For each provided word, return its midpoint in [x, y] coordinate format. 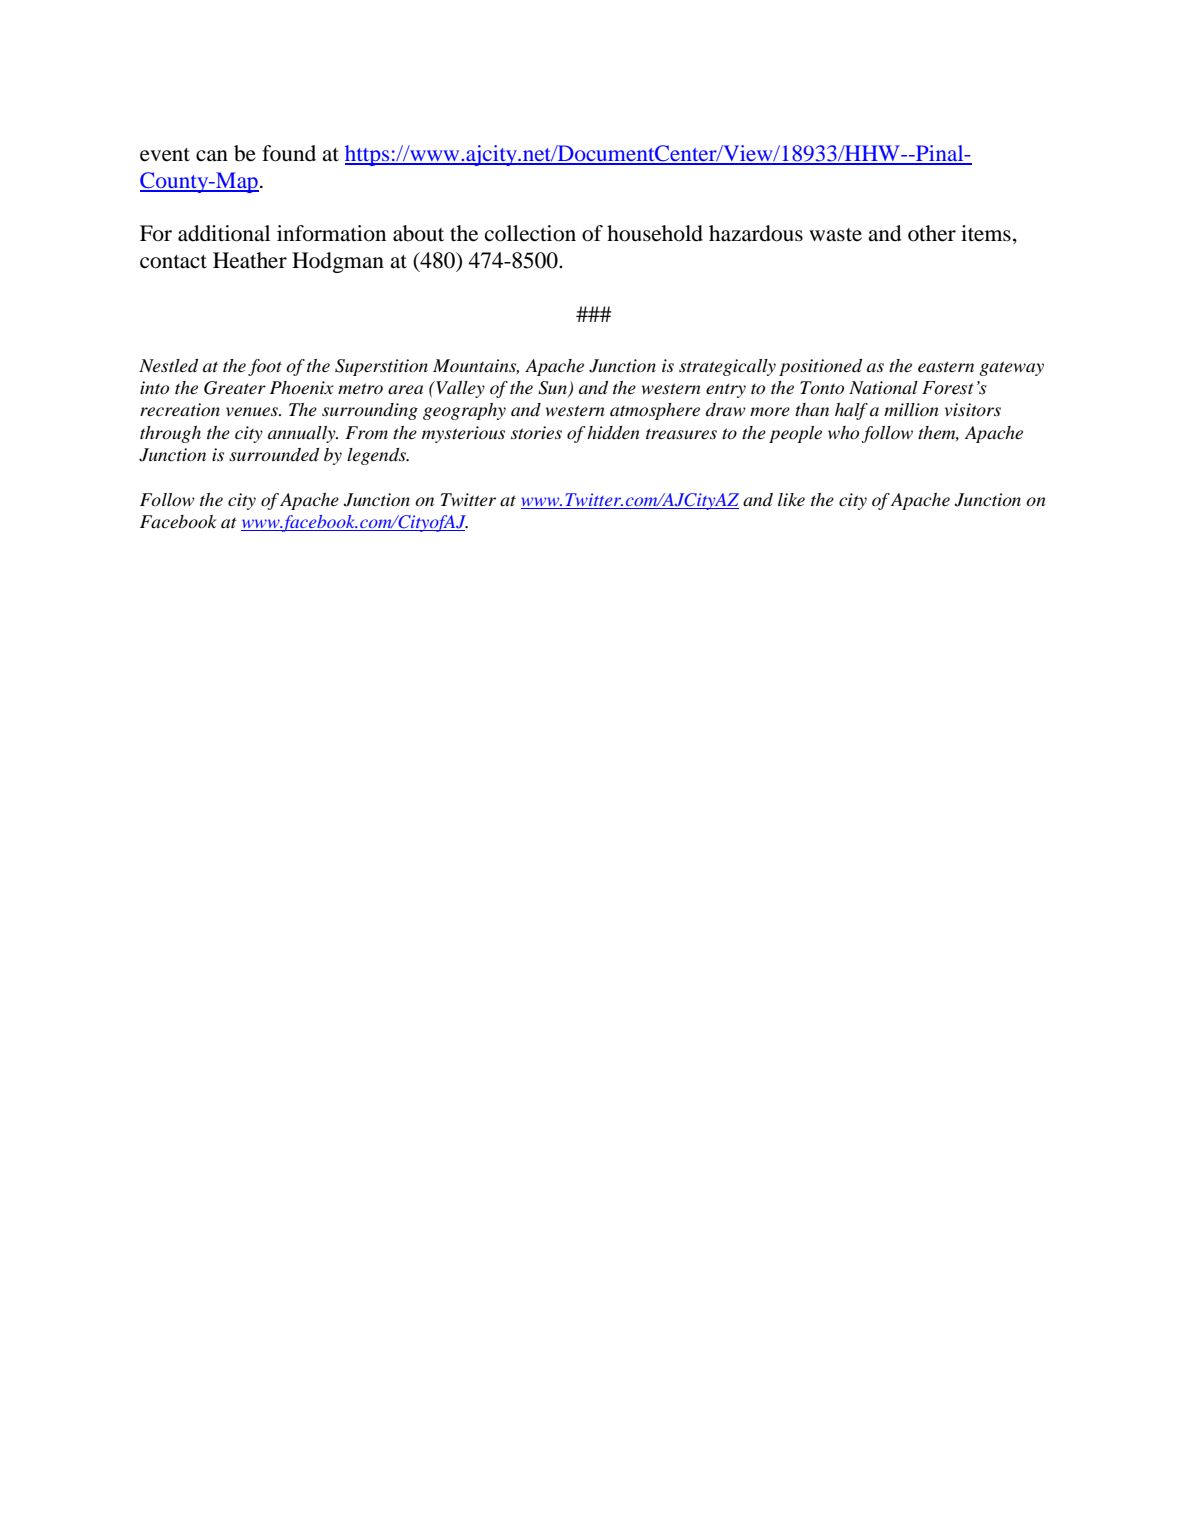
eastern [946, 366]
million [911, 409]
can [212, 156]
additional [224, 233]
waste [835, 235]
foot [265, 367]
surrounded [274, 455]
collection [530, 233]
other [932, 233]
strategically [727, 367]
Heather [250, 260]
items [986, 233]
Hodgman [338, 262]
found [289, 153]
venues [253, 411]
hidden [613, 433]
